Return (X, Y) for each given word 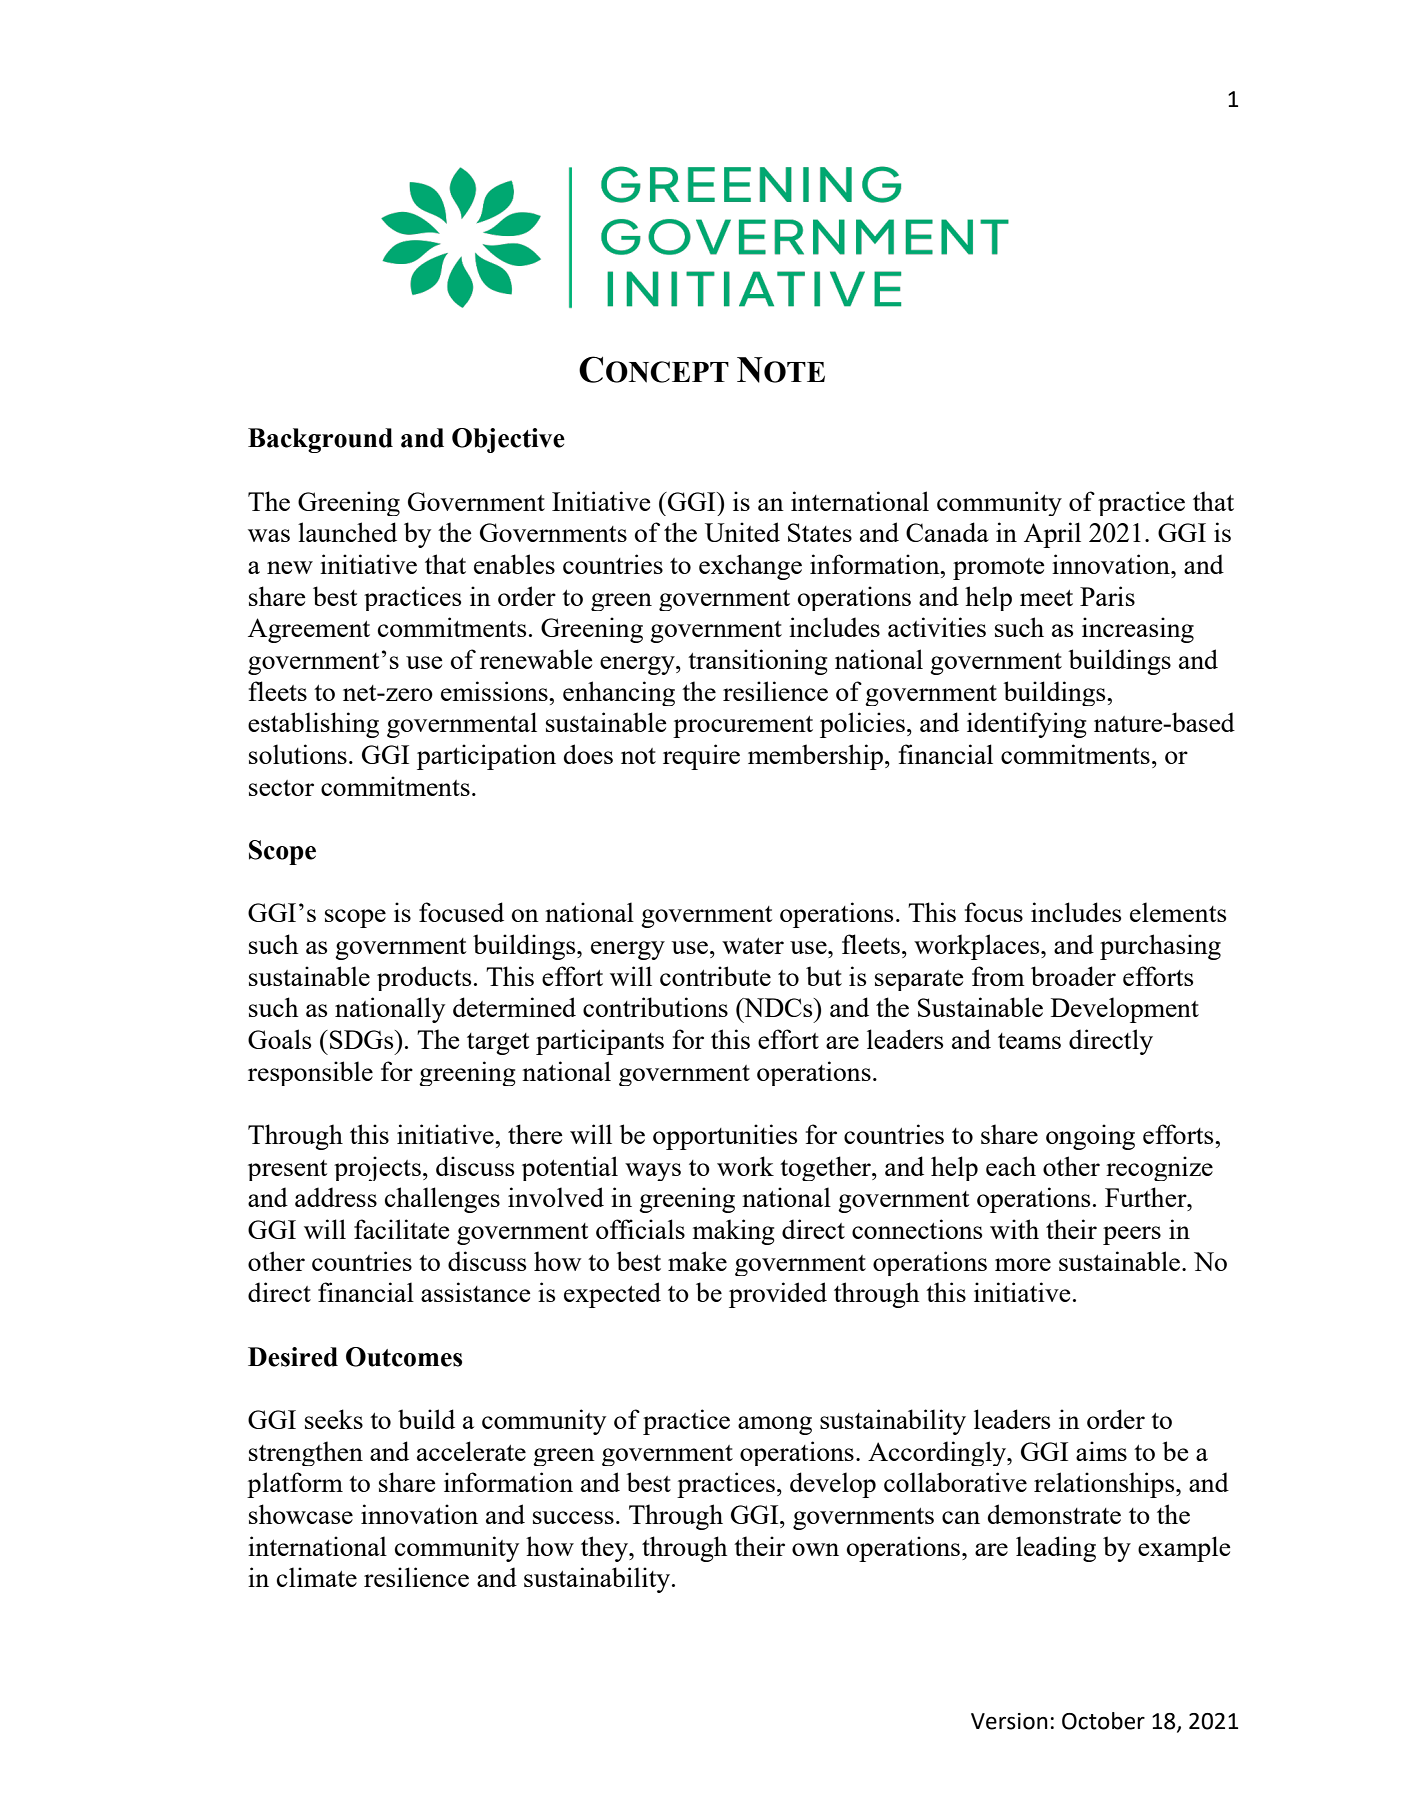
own (815, 1549)
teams (1029, 1041)
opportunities (725, 1137)
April (1052, 535)
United (742, 532)
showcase (301, 1514)
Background (320, 440)
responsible (310, 1073)
